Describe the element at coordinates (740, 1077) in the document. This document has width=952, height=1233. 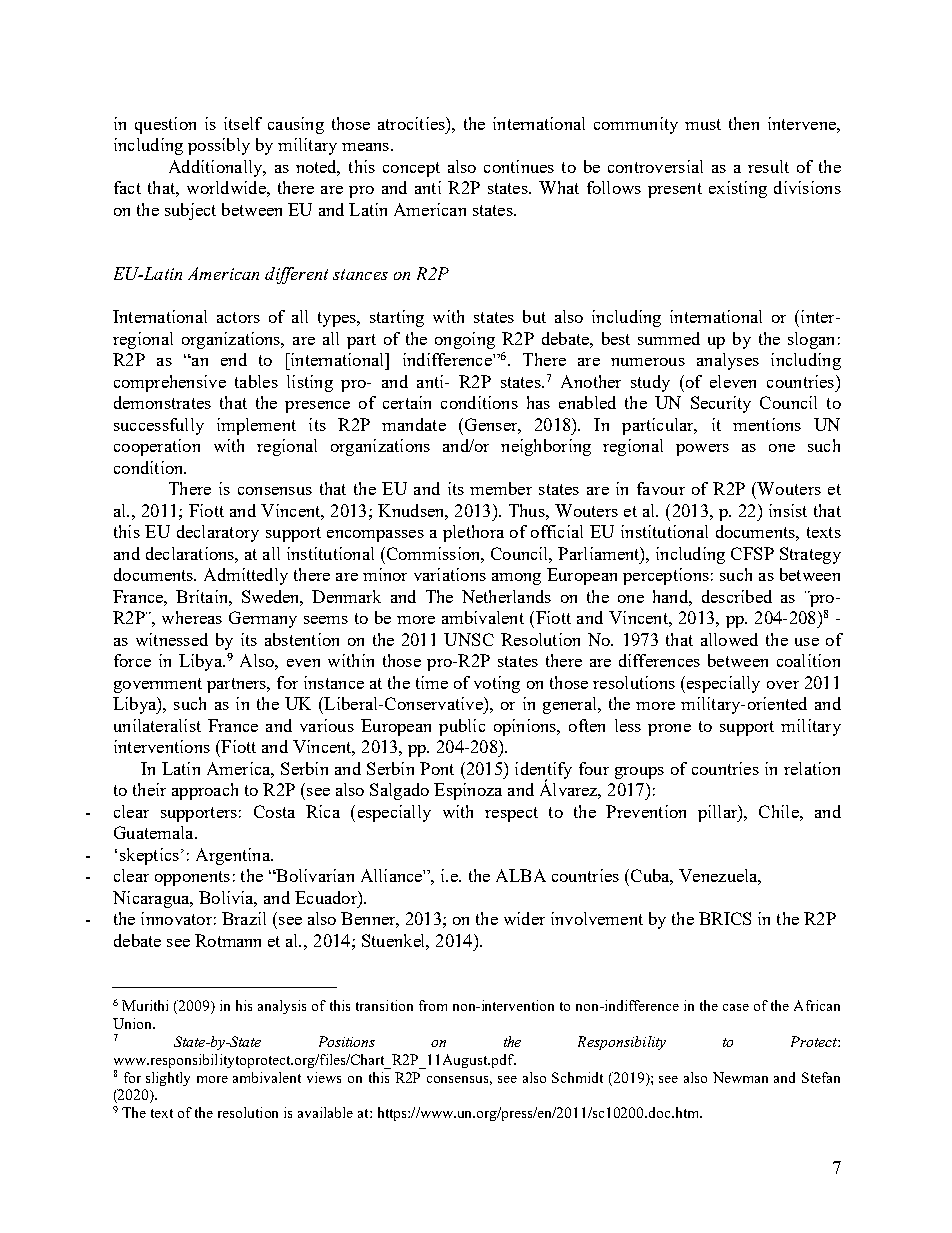
I see `Newman` at that location.
